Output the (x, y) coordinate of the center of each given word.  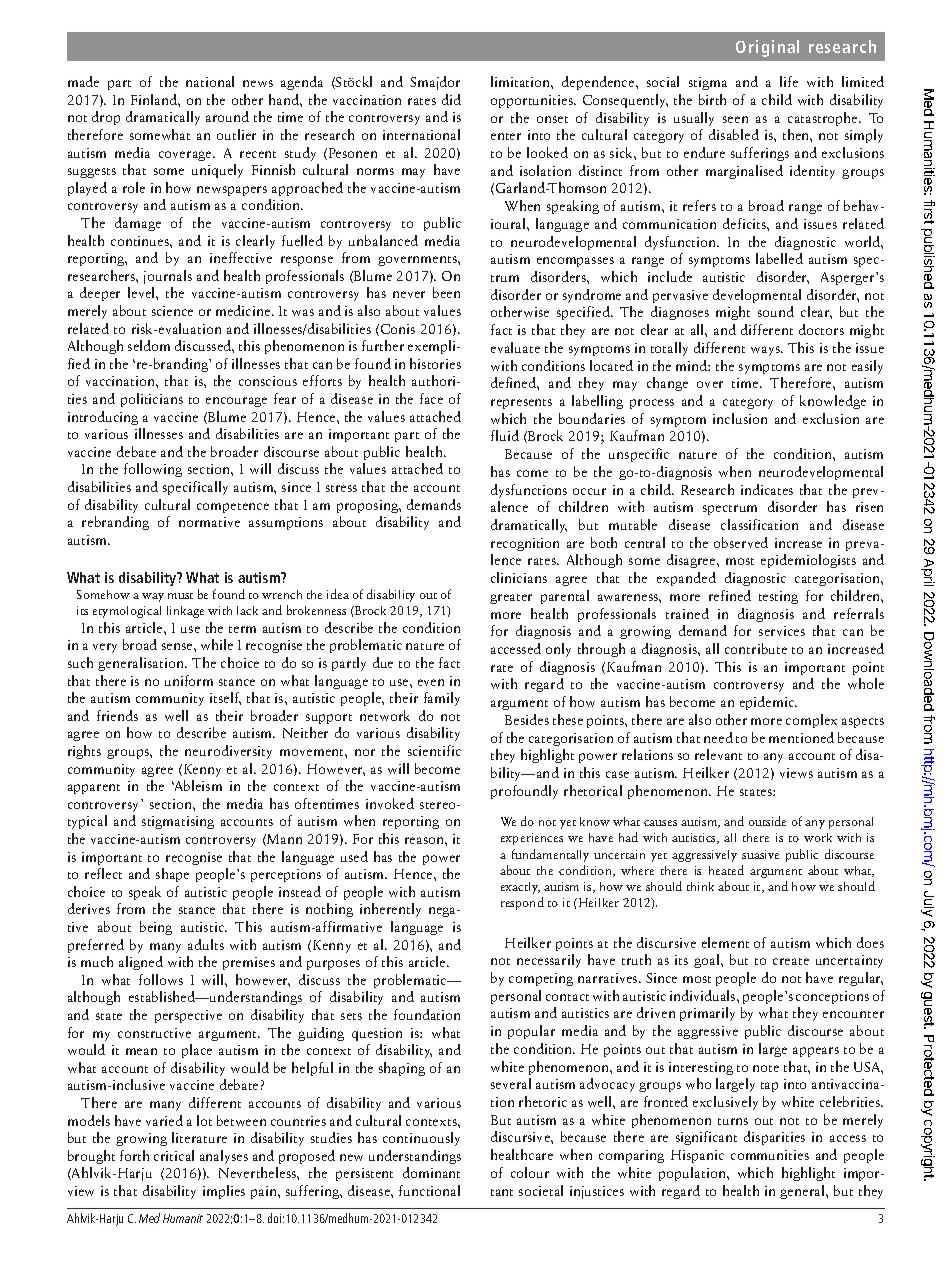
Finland (155, 99)
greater (511, 599)
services (782, 631)
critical (174, 1155)
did (451, 99)
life (789, 81)
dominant (431, 1172)
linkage (185, 612)
